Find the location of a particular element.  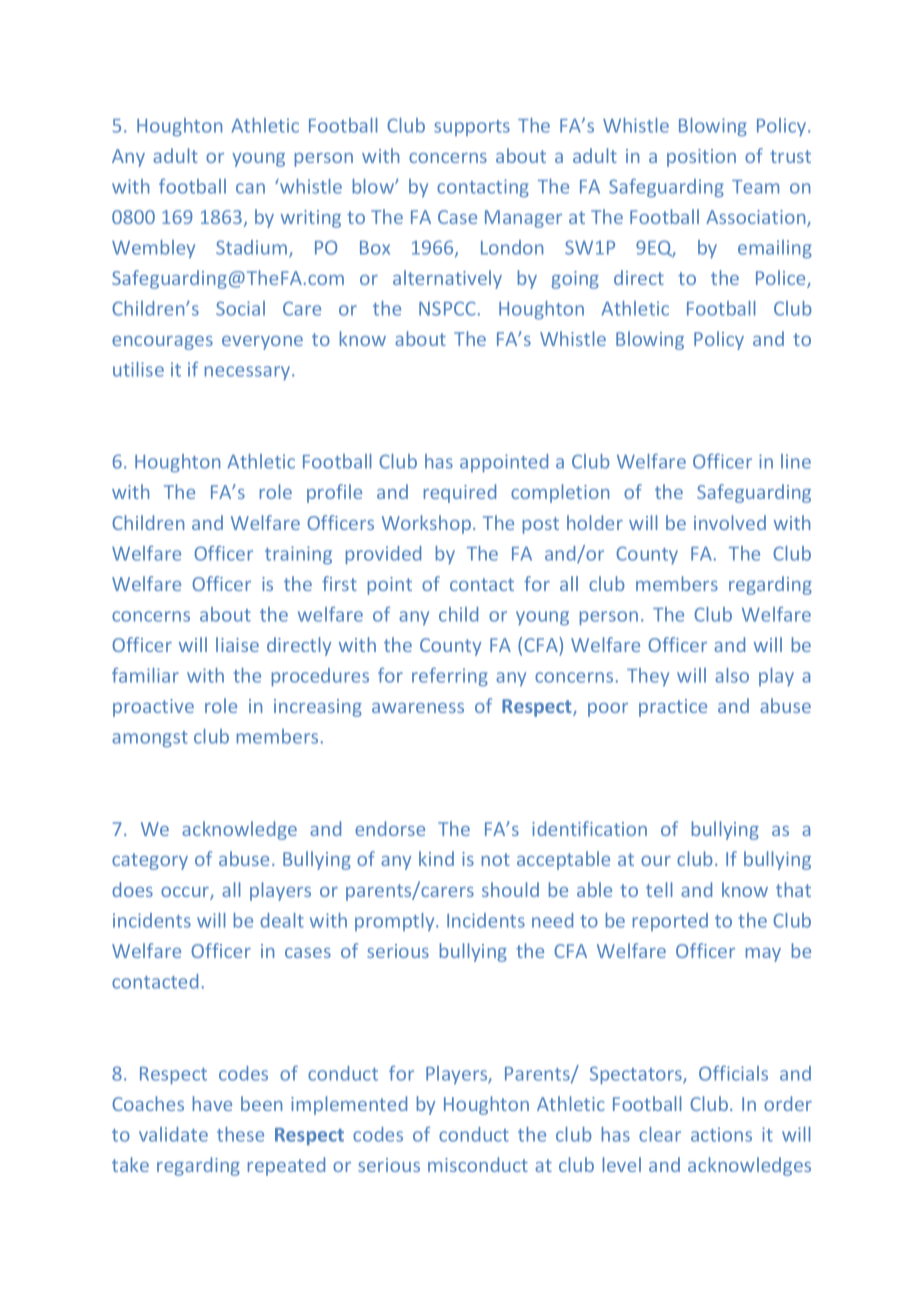

necessary is located at coordinates (249, 373).
